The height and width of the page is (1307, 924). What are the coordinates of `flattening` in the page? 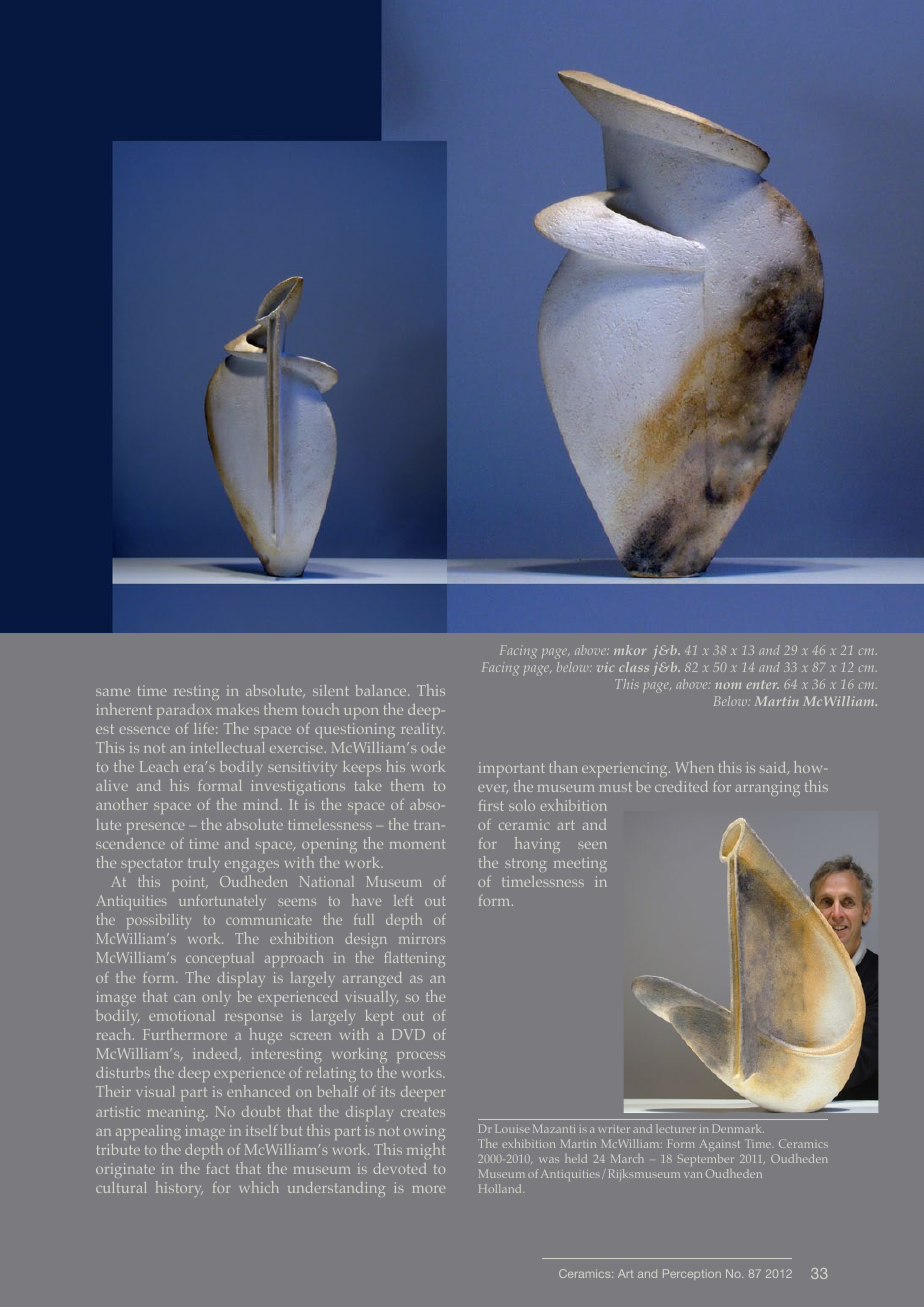 It's located at (415, 959).
